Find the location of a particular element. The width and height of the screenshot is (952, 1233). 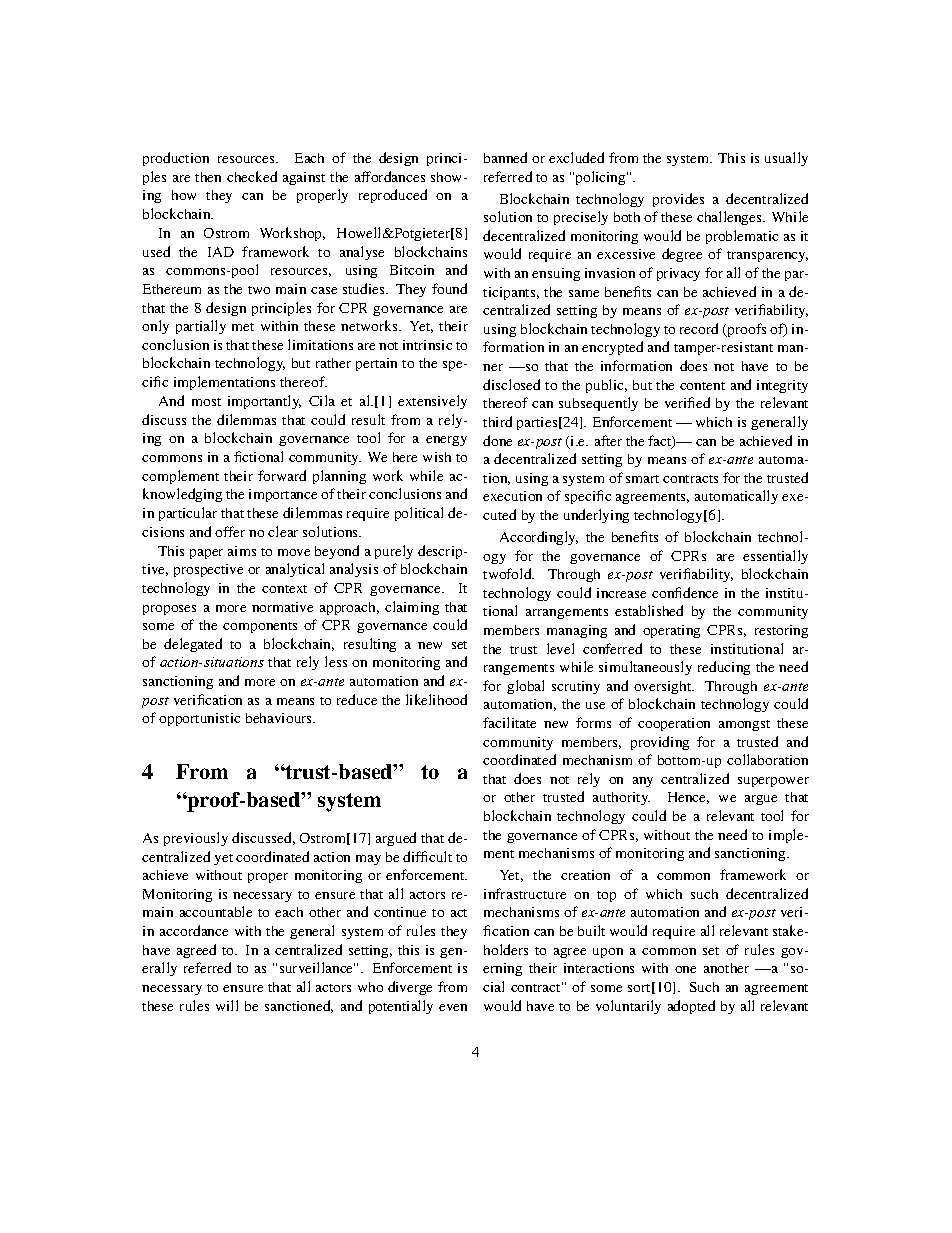

energy is located at coordinates (446, 441).
